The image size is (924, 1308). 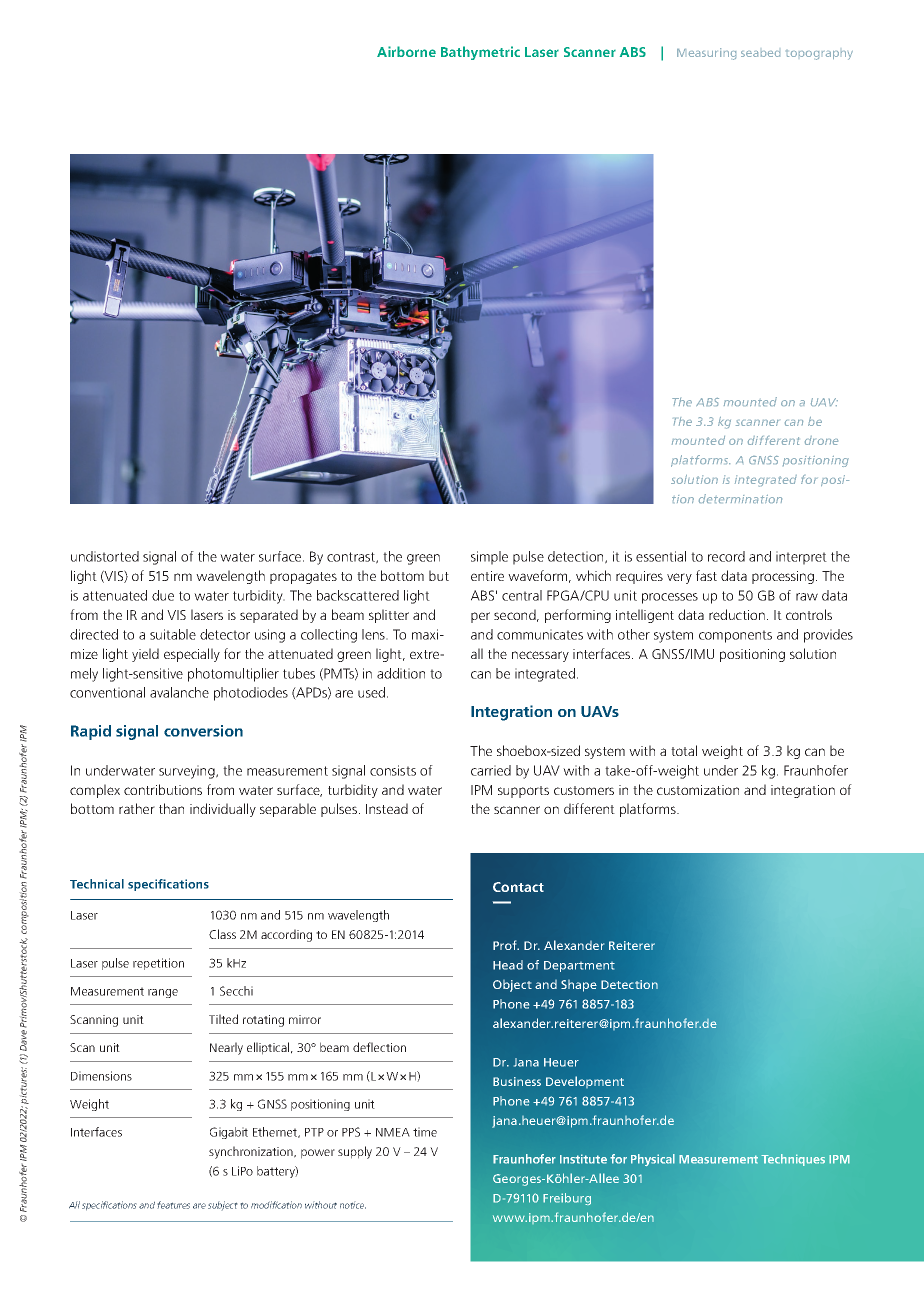 I want to click on carried, so click(x=491, y=770).
